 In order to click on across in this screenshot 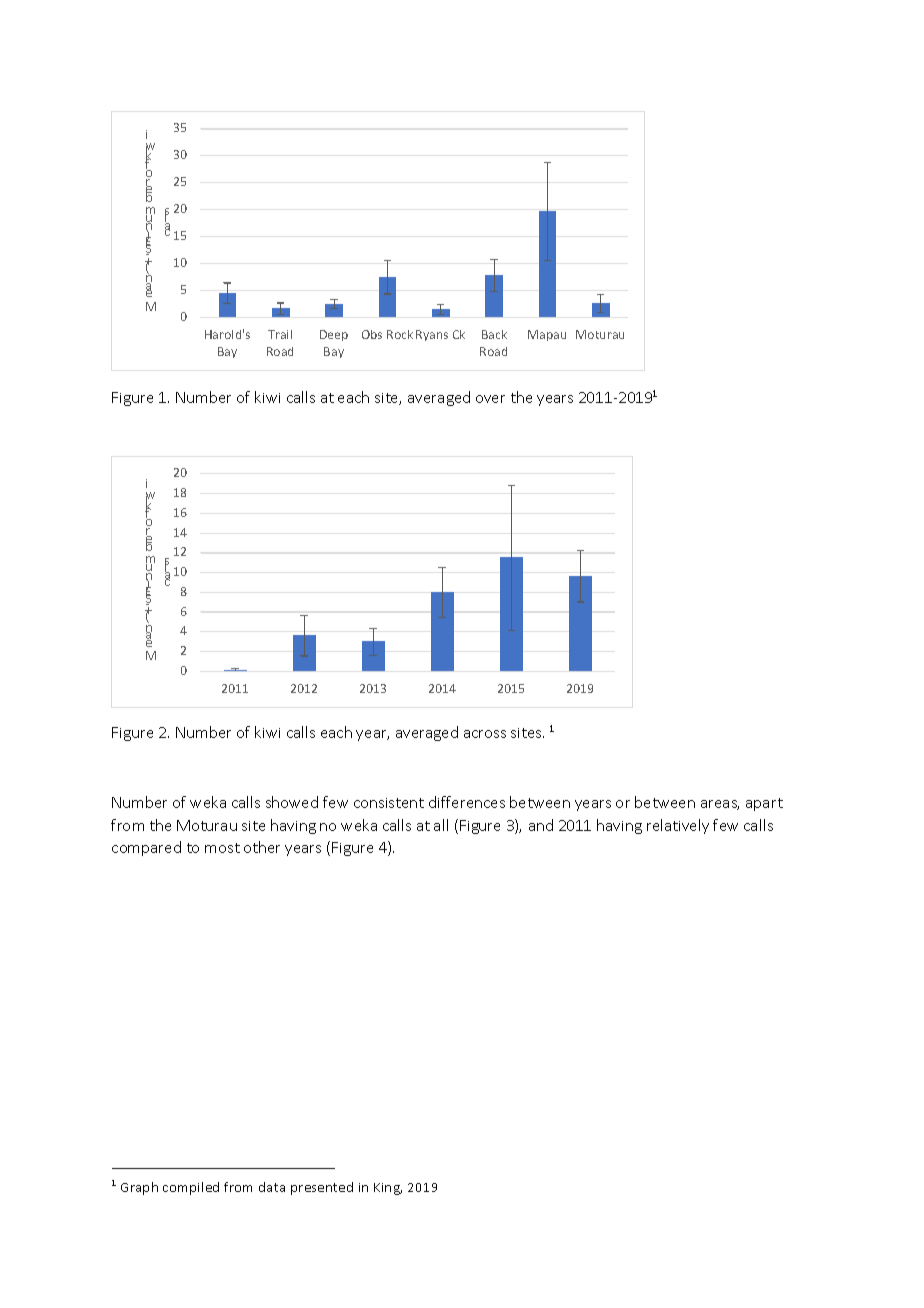, I will do `click(485, 734)`.
